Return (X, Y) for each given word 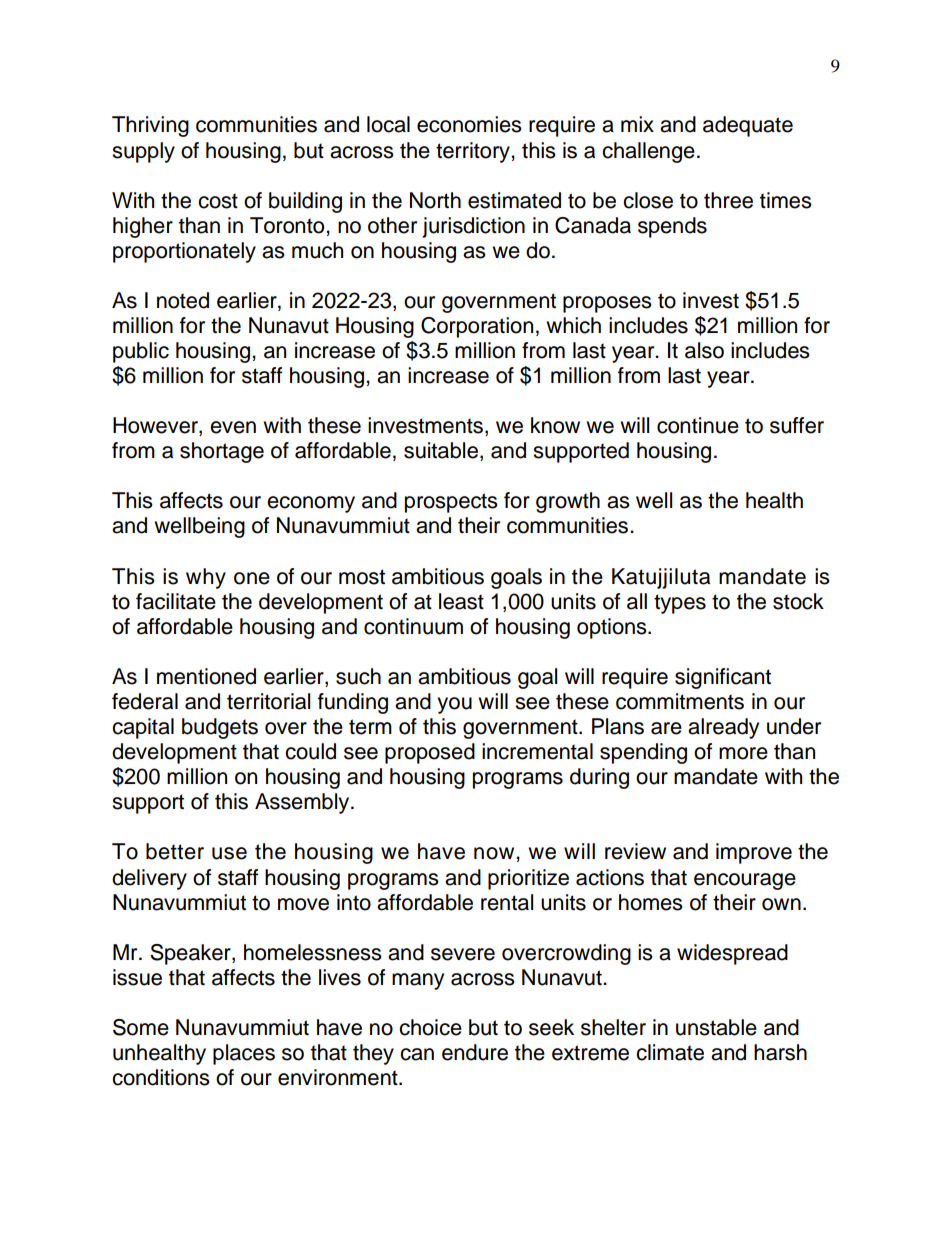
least (461, 601)
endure (475, 1052)
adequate (748, 126)
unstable (716, 1027)
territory (474, 152)
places (244, 1054)
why (206, 578)
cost (218, 201)
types (680, 604)
